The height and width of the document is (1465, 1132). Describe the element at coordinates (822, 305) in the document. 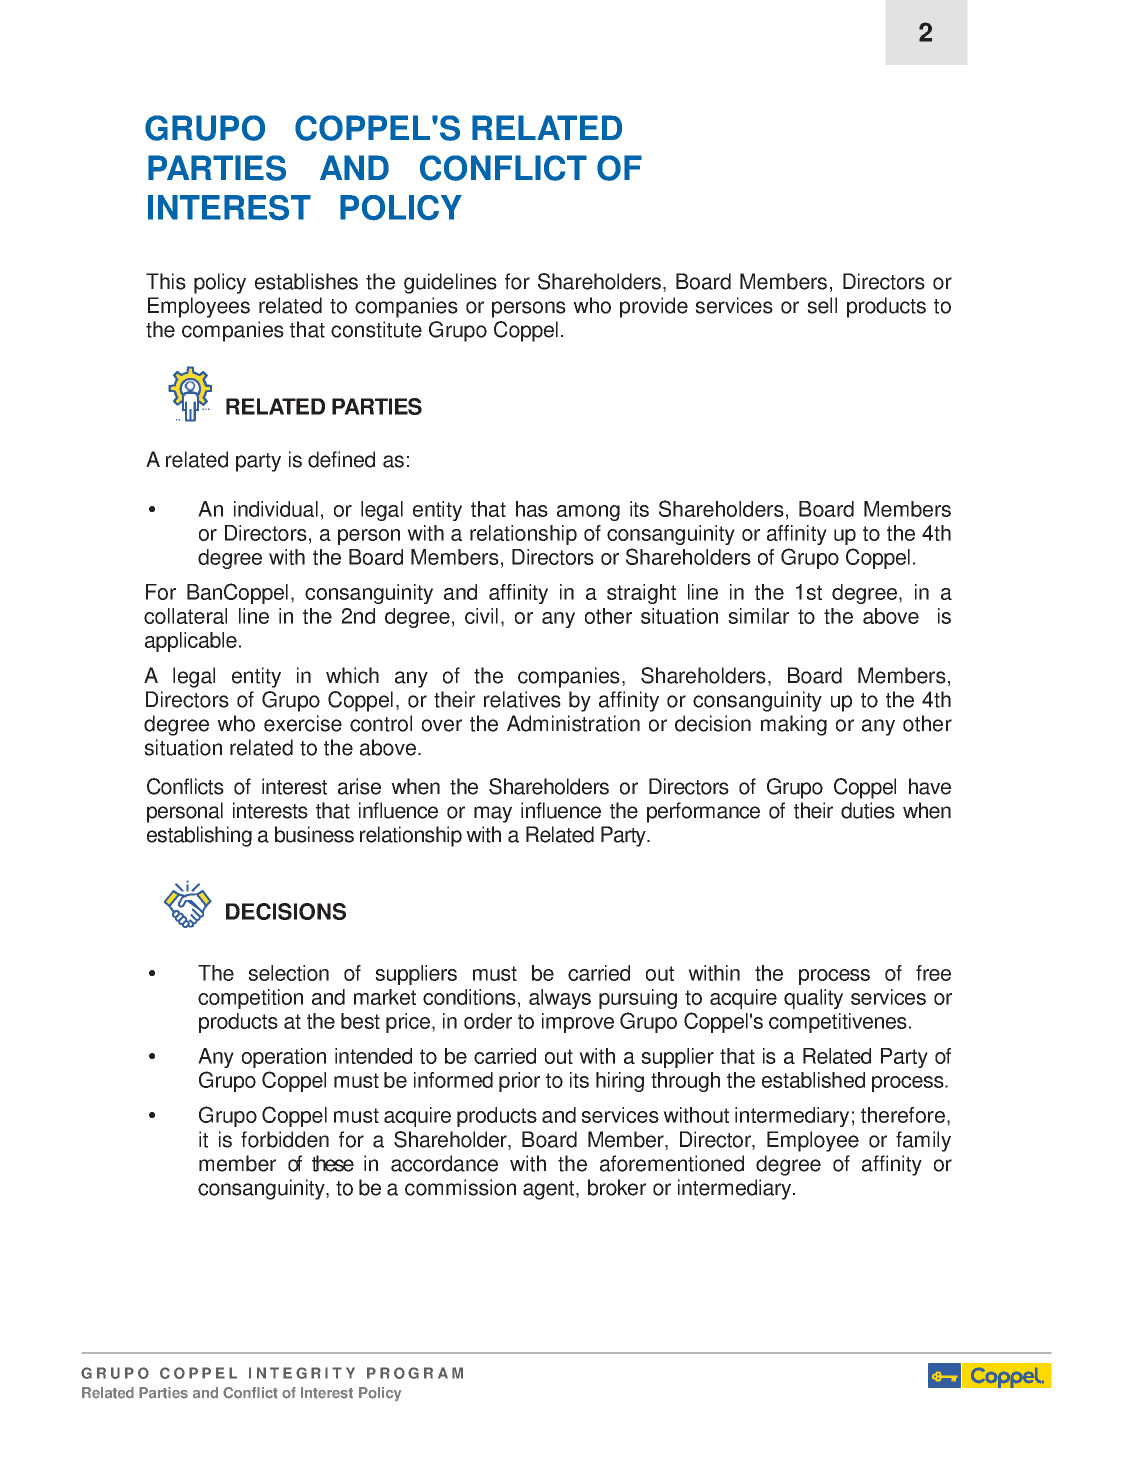

I see `sell` at that location.
